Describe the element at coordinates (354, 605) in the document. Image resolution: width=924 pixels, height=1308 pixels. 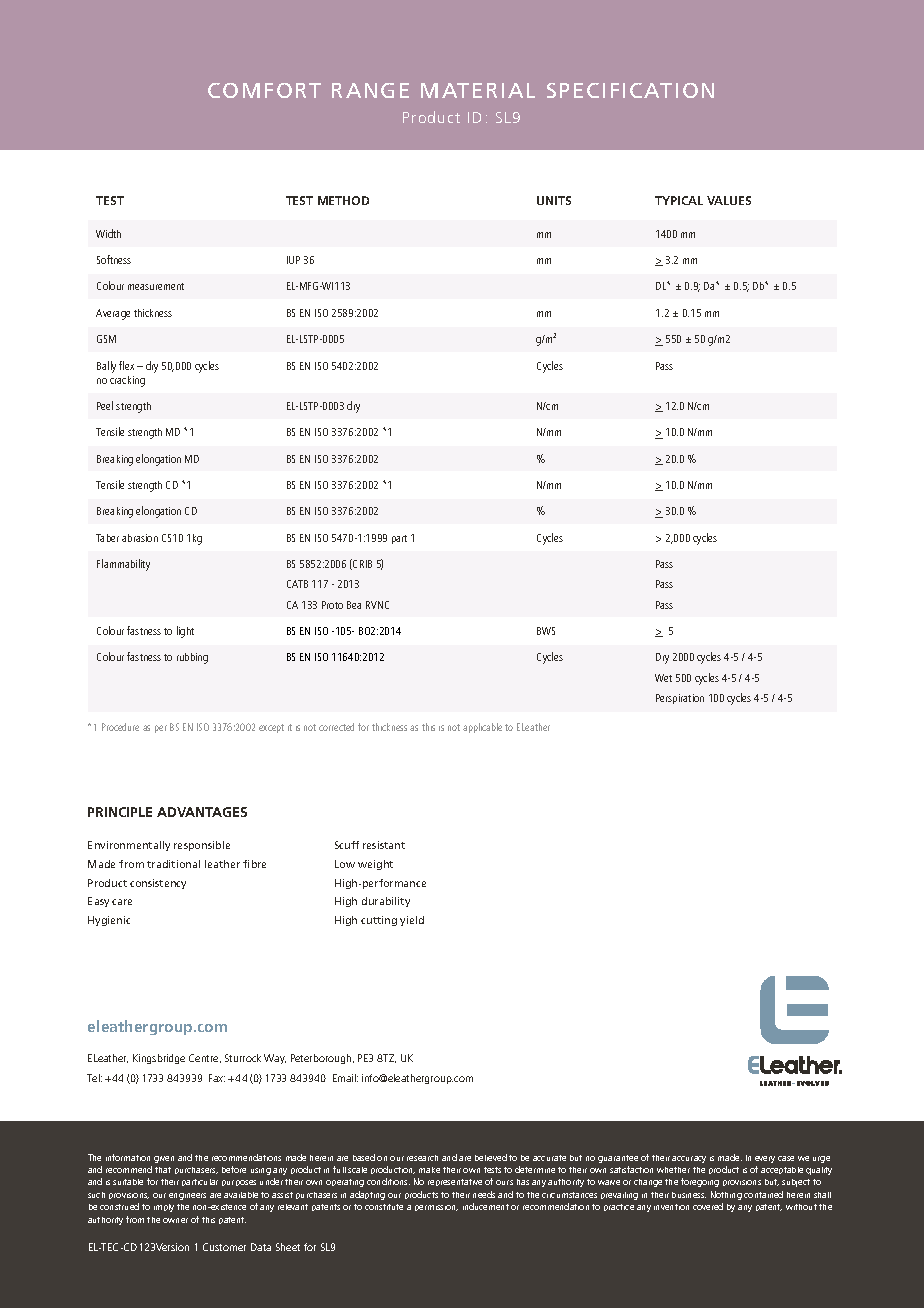
I see `Bea` at that location.
